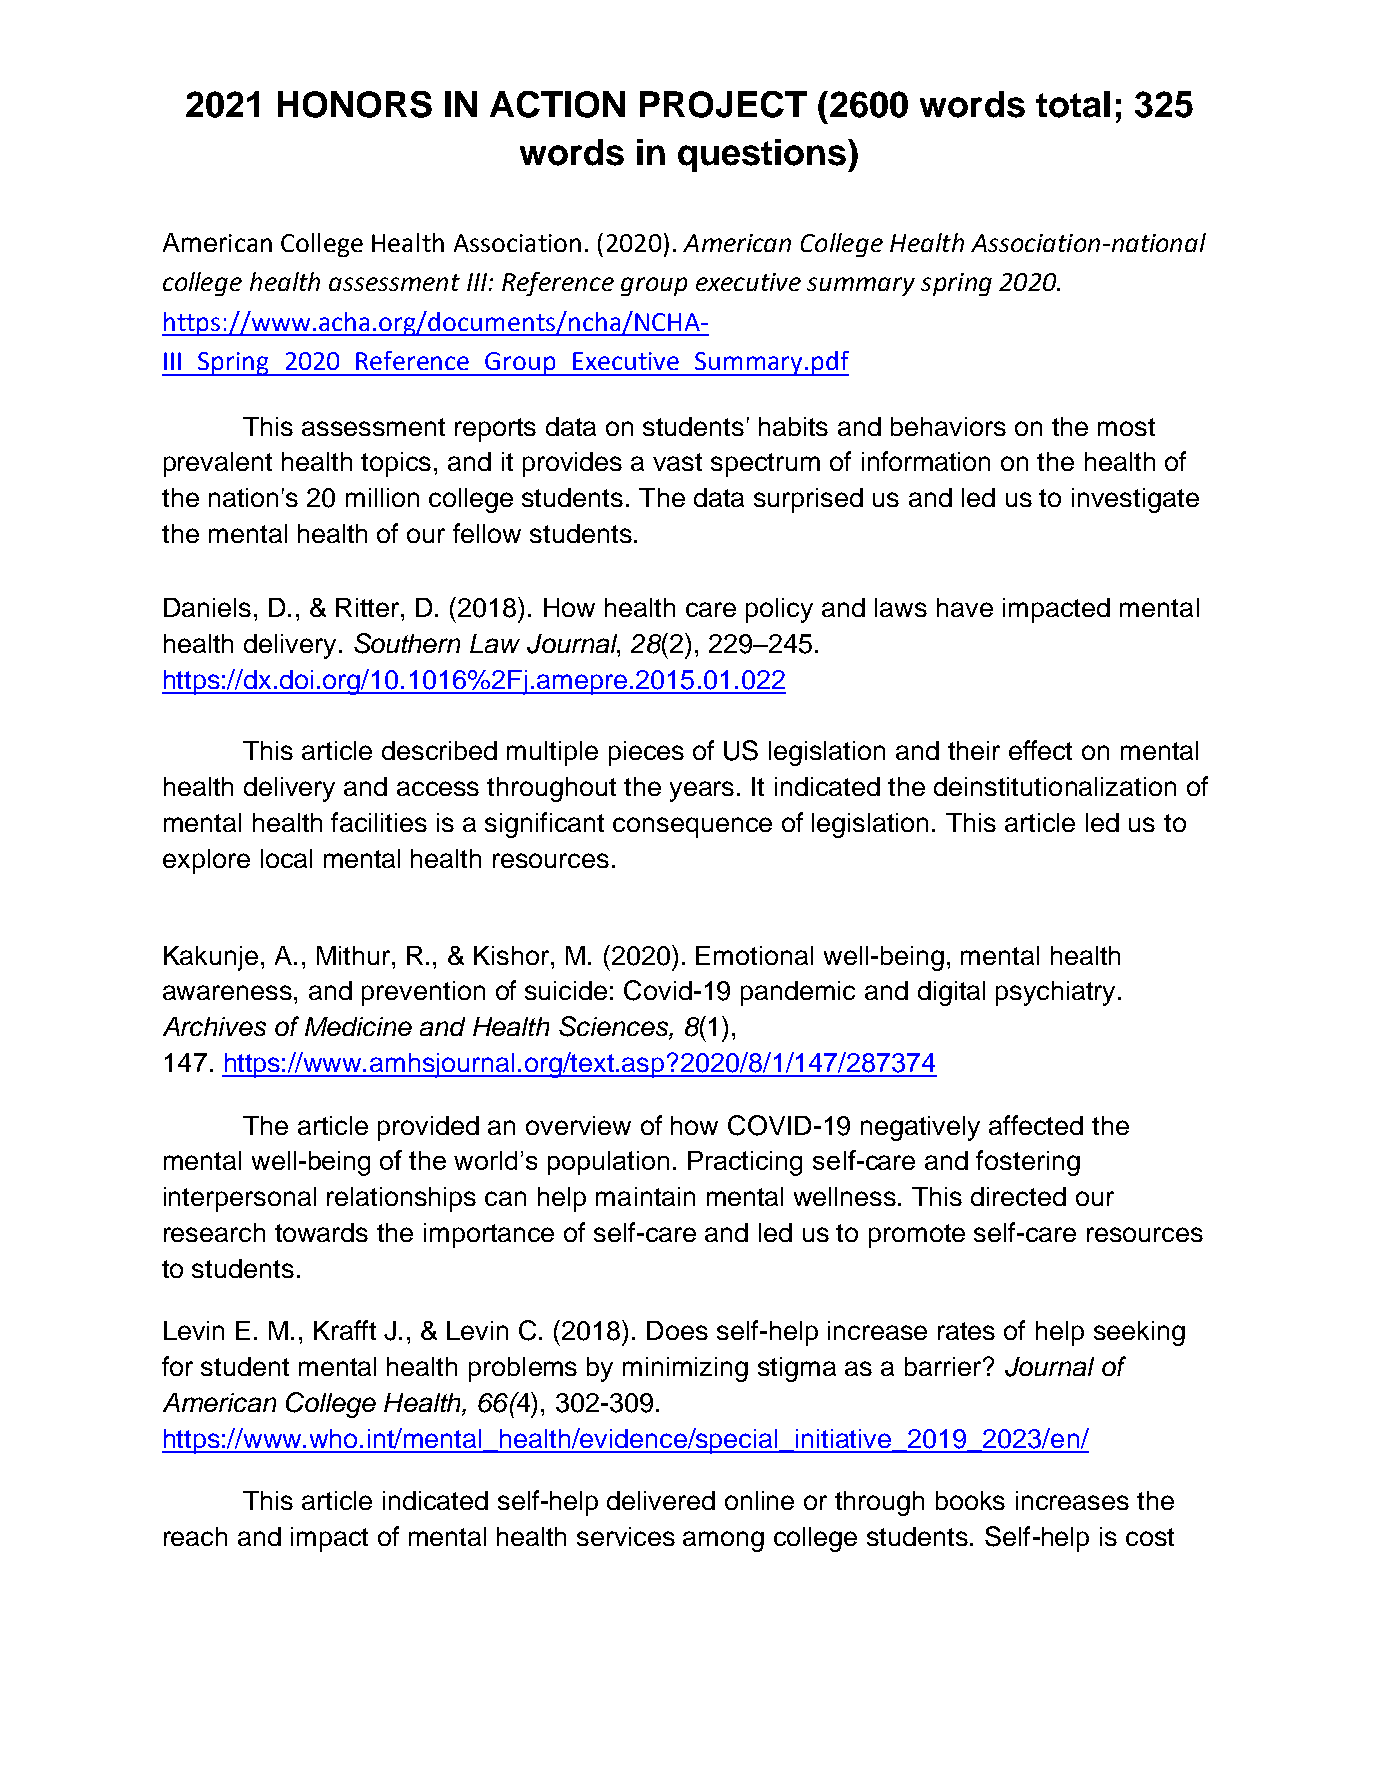 The image size is (1379, 1784). I want to click on million, so click(382, 497).
